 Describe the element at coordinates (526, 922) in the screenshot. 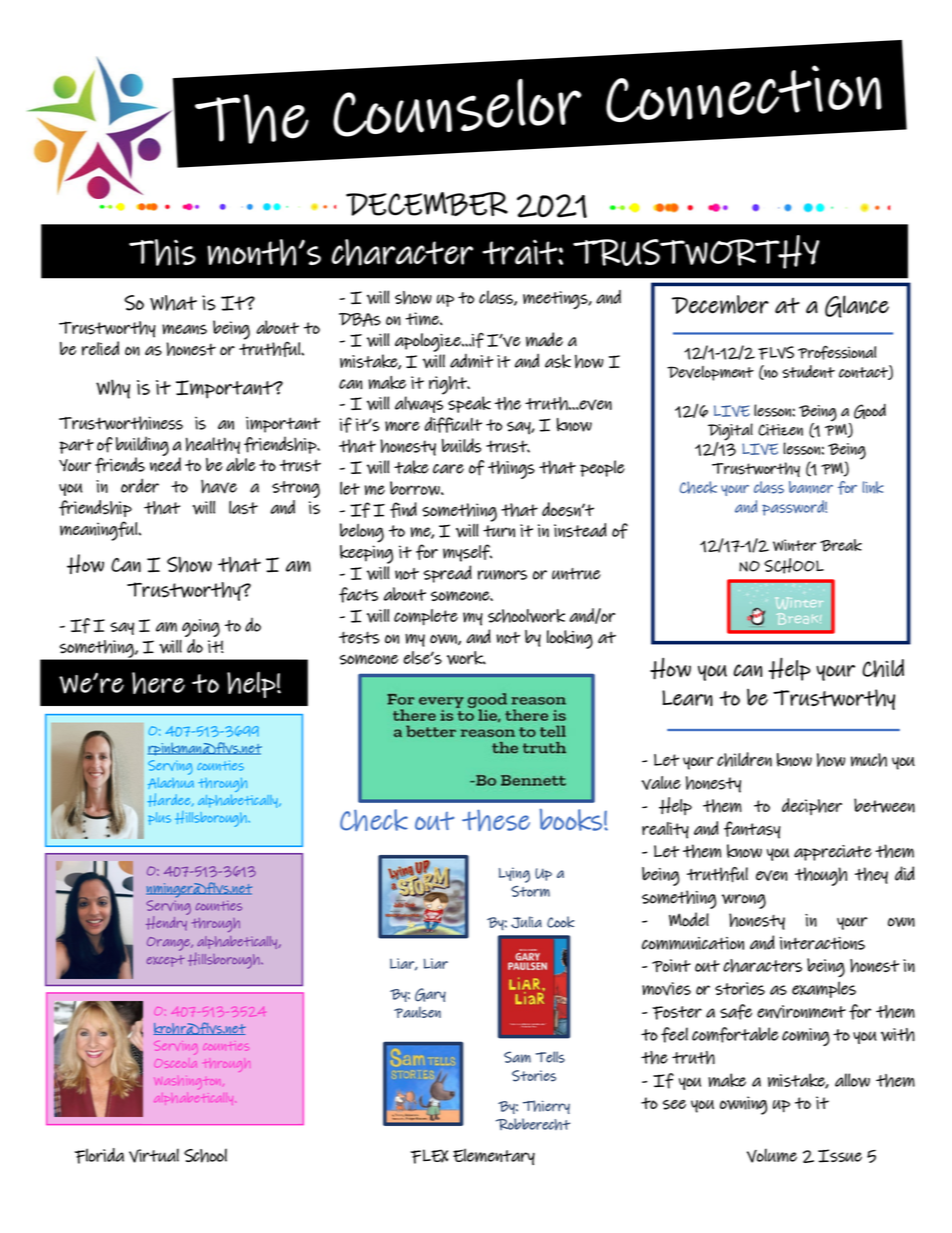

I see `Julia` at that location.
